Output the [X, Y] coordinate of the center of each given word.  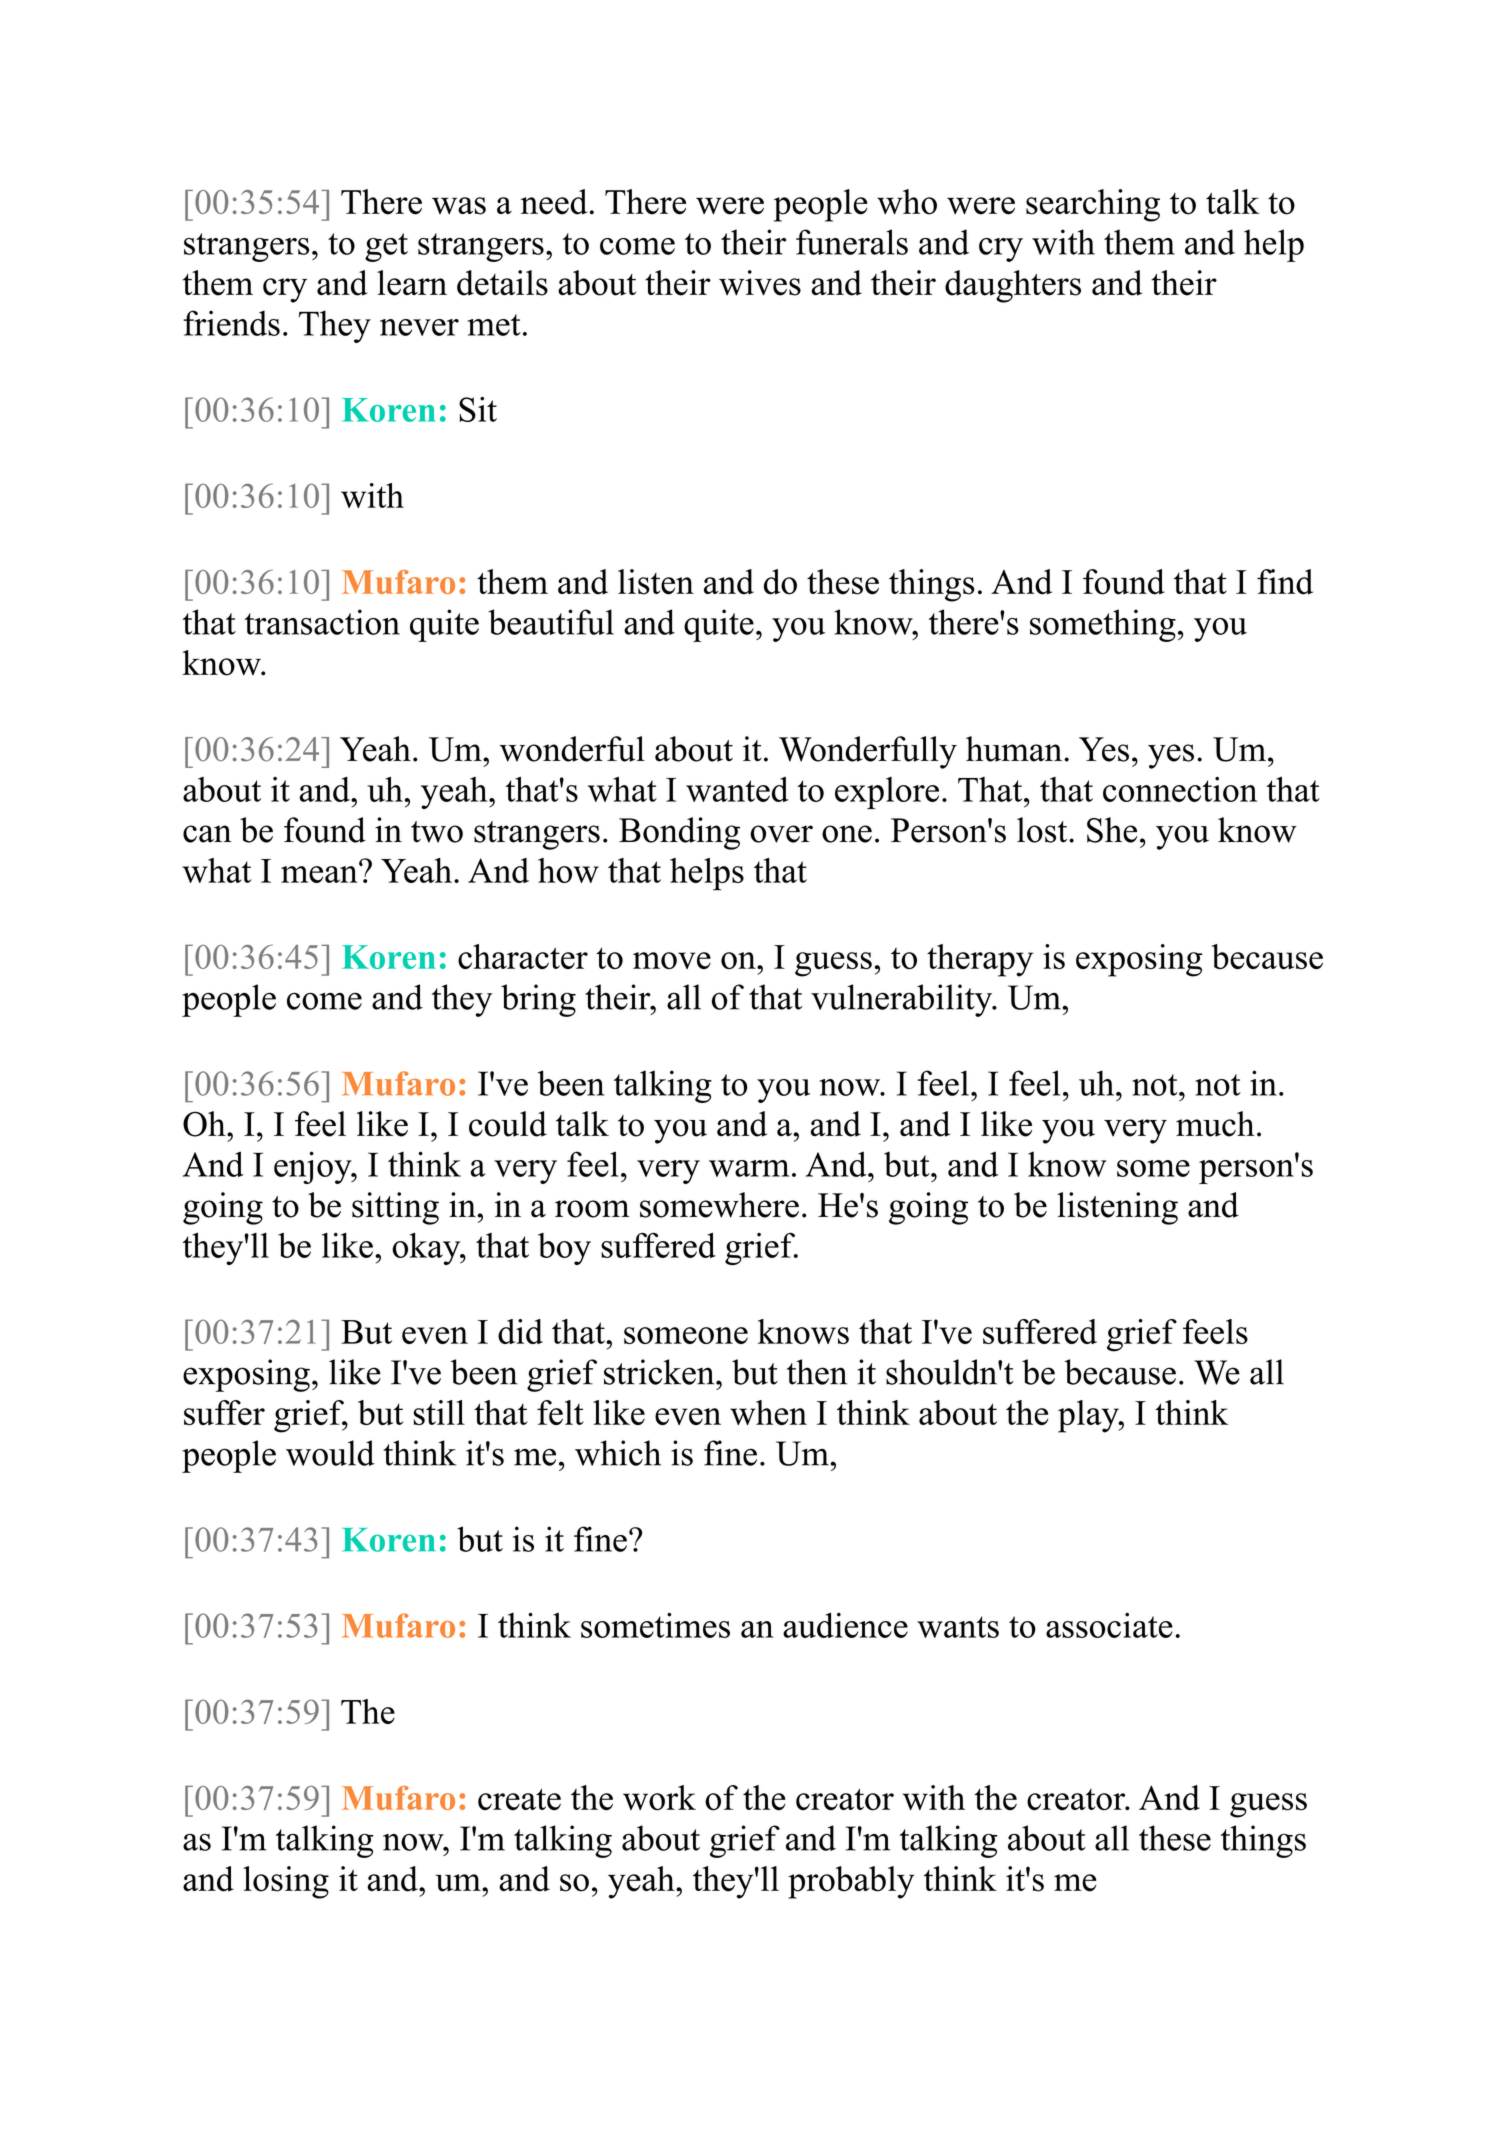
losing [286, 1882]
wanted [737, 789]
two [437, 832]
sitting [395, 1208]
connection [1180, 789]
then [817, 1372]
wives [760, 283]
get [386, 247]
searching [1093, 205]
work [659, 1798]
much [1215, 1124]
